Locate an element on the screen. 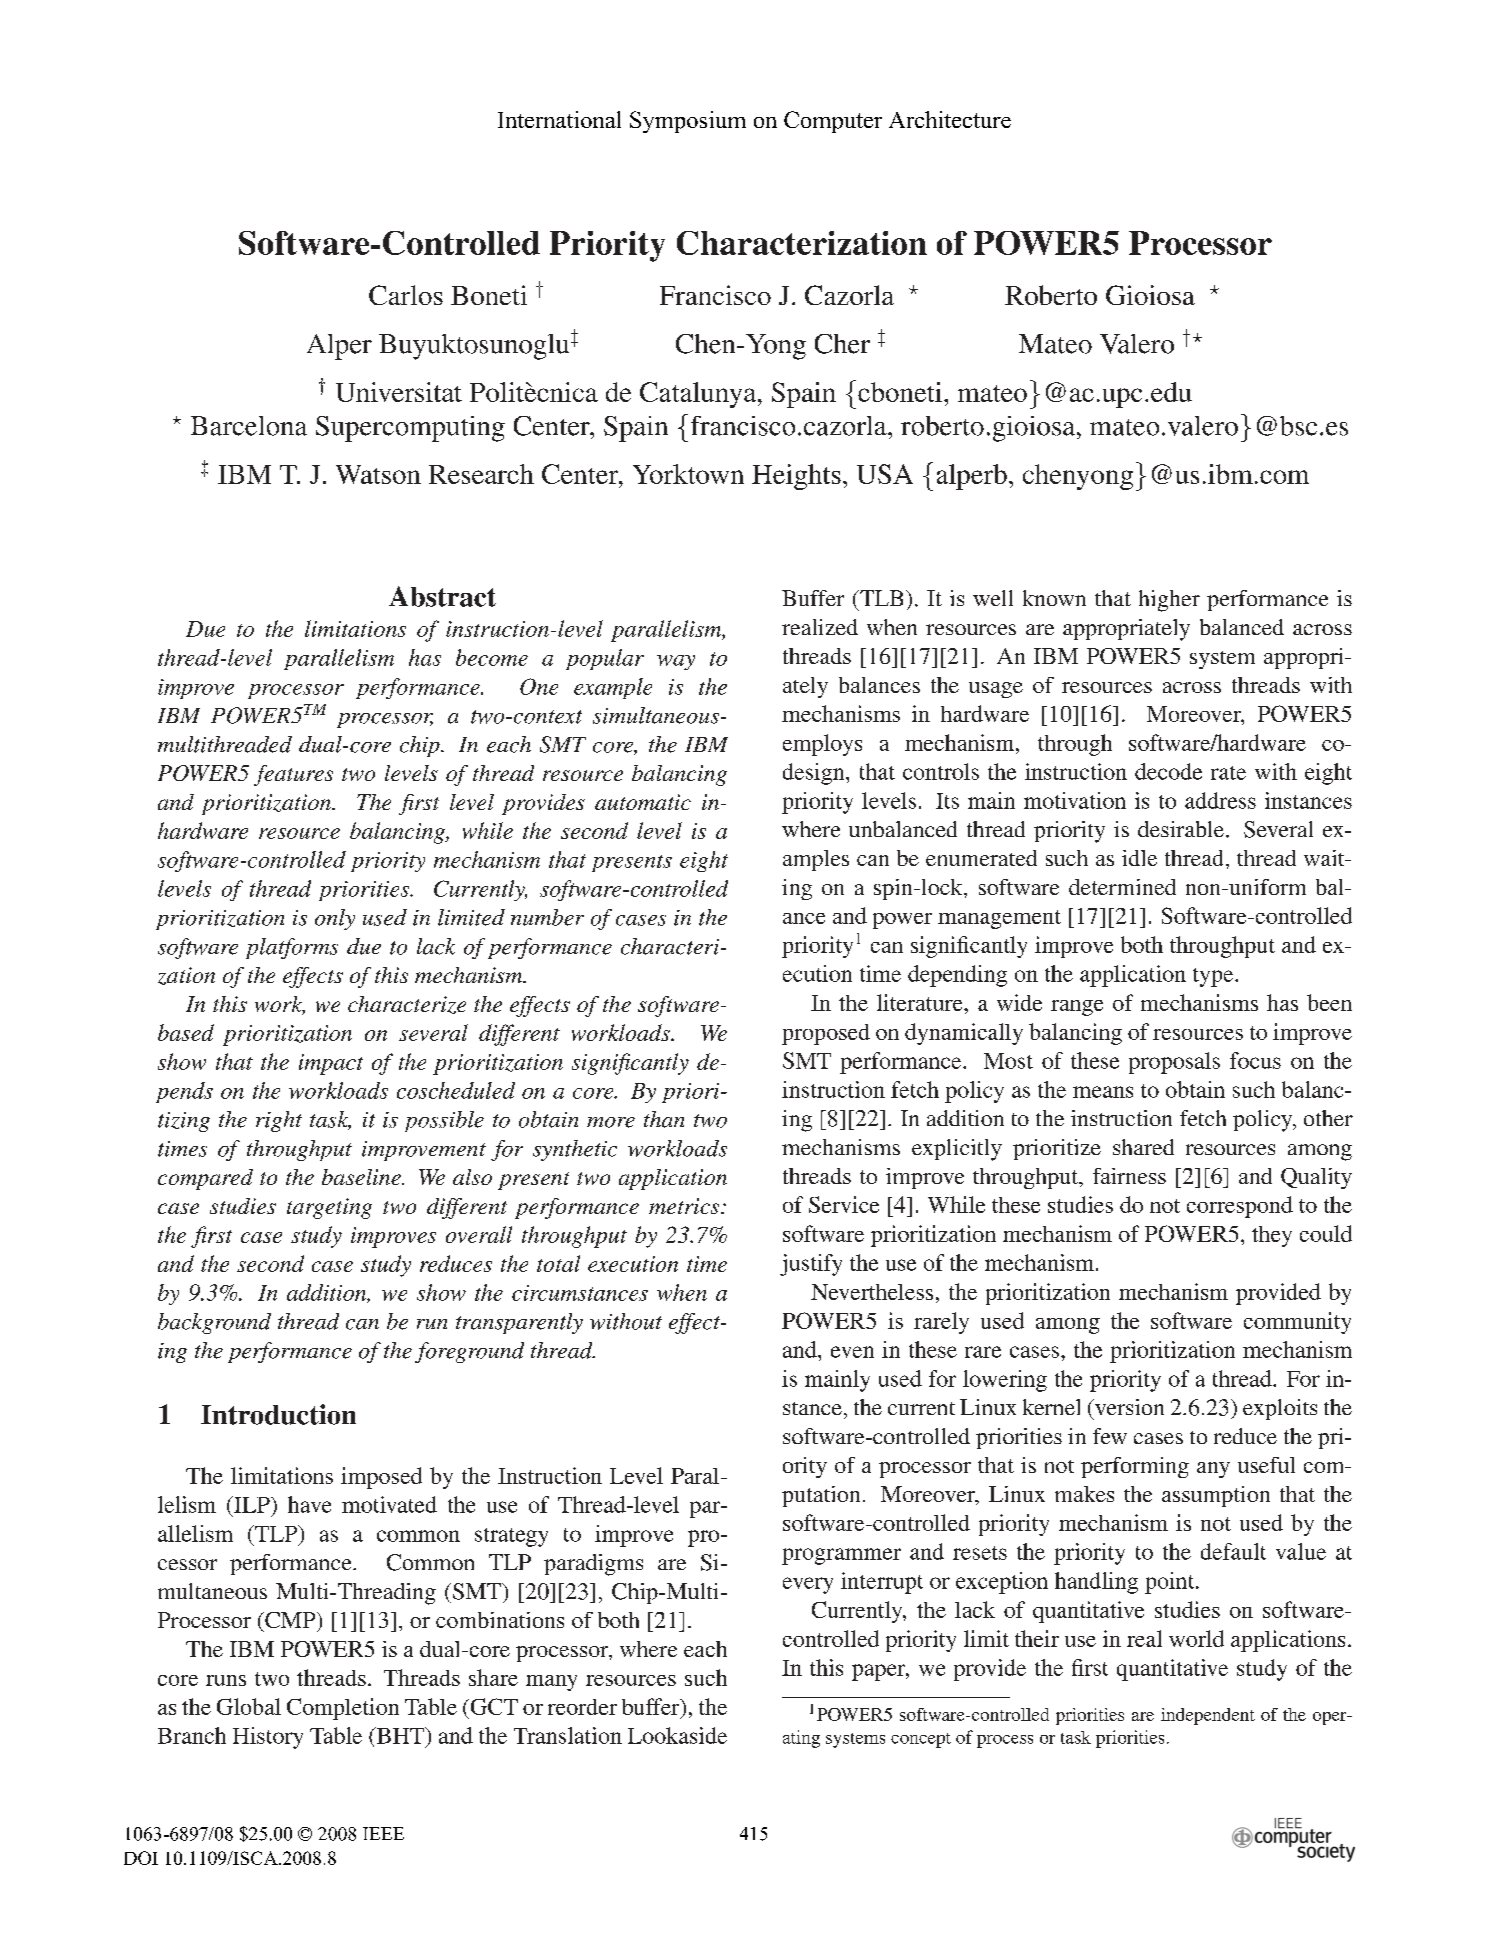  Carlos is located at coordinates (406, 295).
